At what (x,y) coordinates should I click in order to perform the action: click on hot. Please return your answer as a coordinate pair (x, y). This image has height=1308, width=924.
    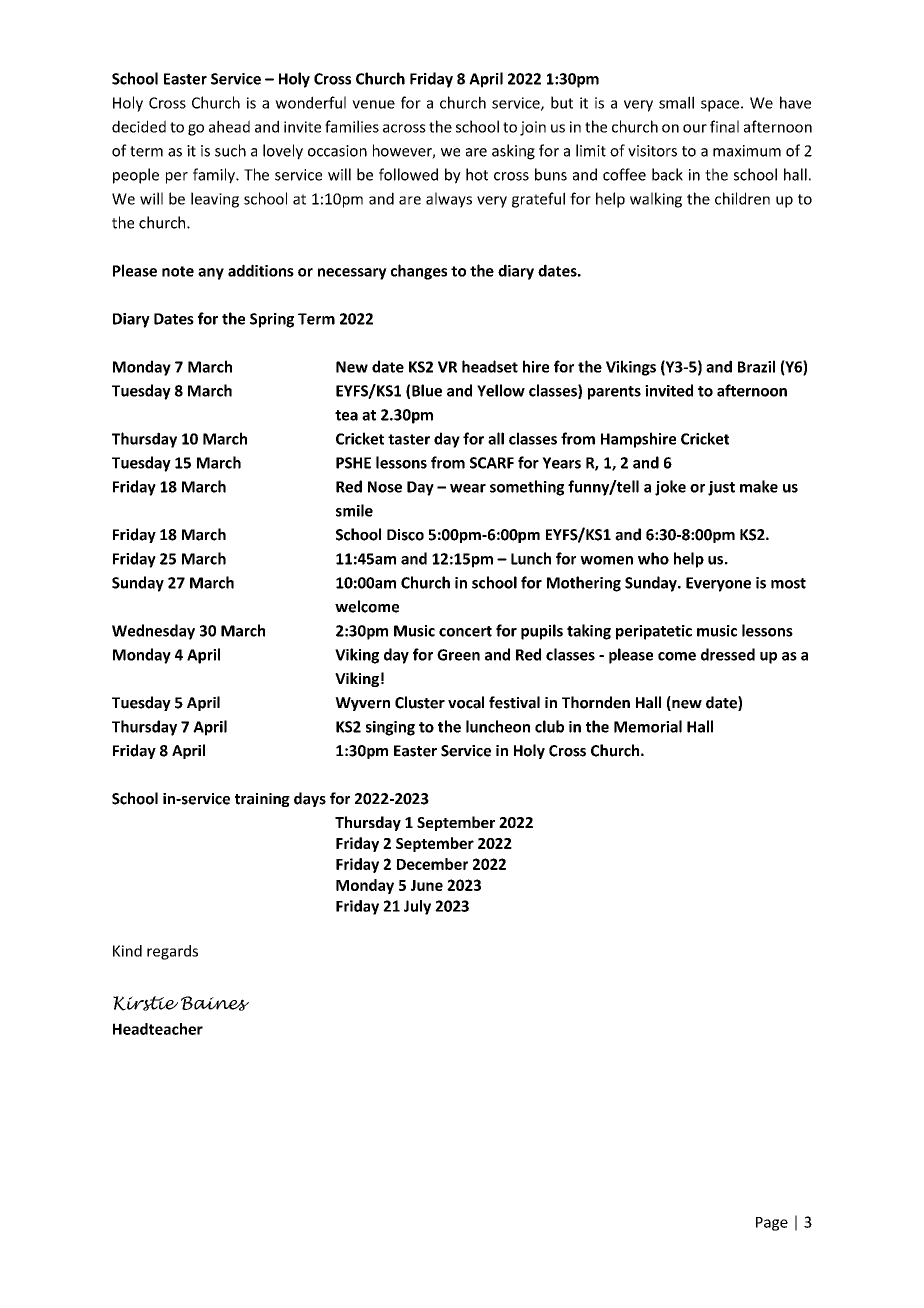
    Looking at the image, I should click on (477, 174).
